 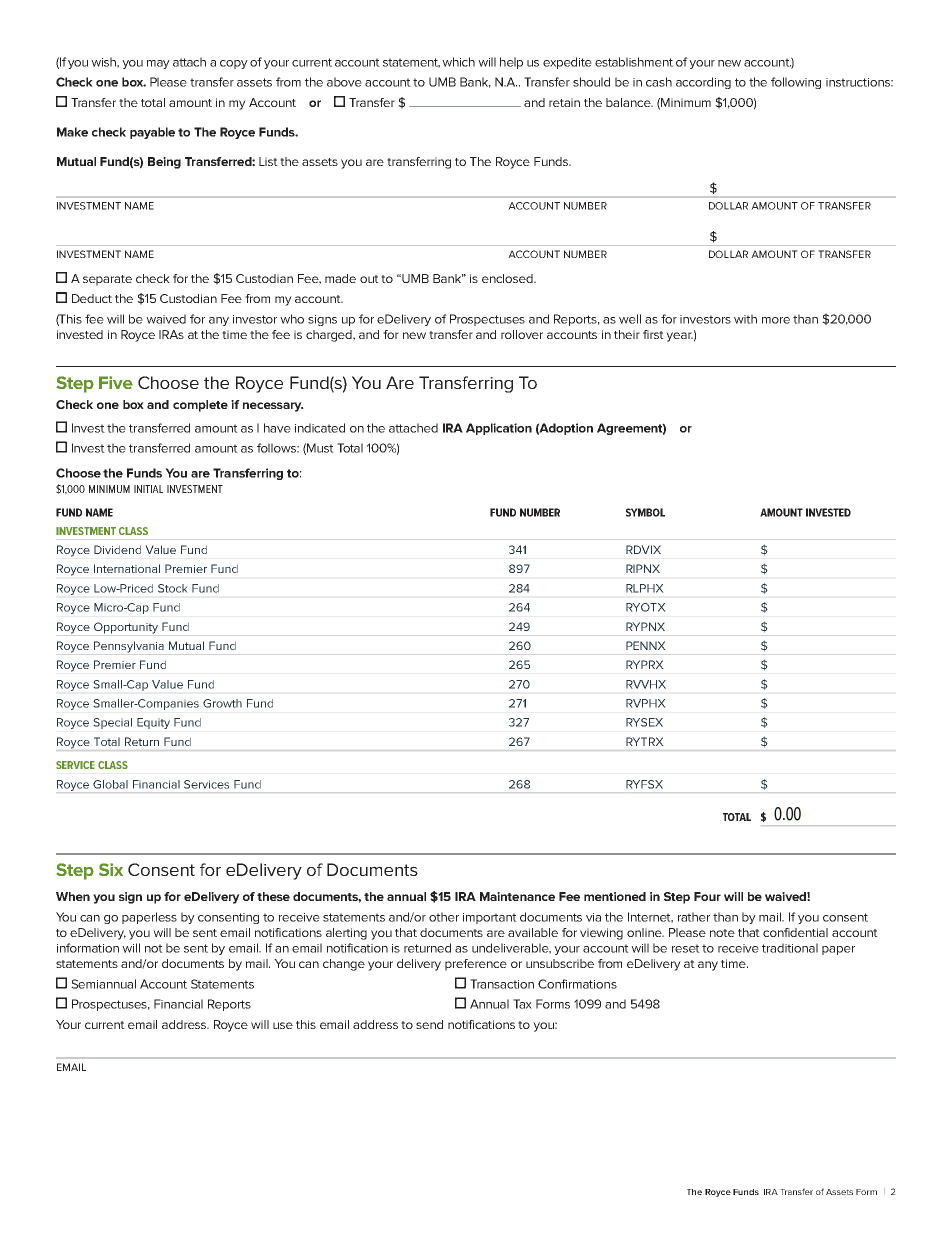 What do you see at coordinates (458, 62) in the image?
I see `which` at bounding box center [458, 62].
